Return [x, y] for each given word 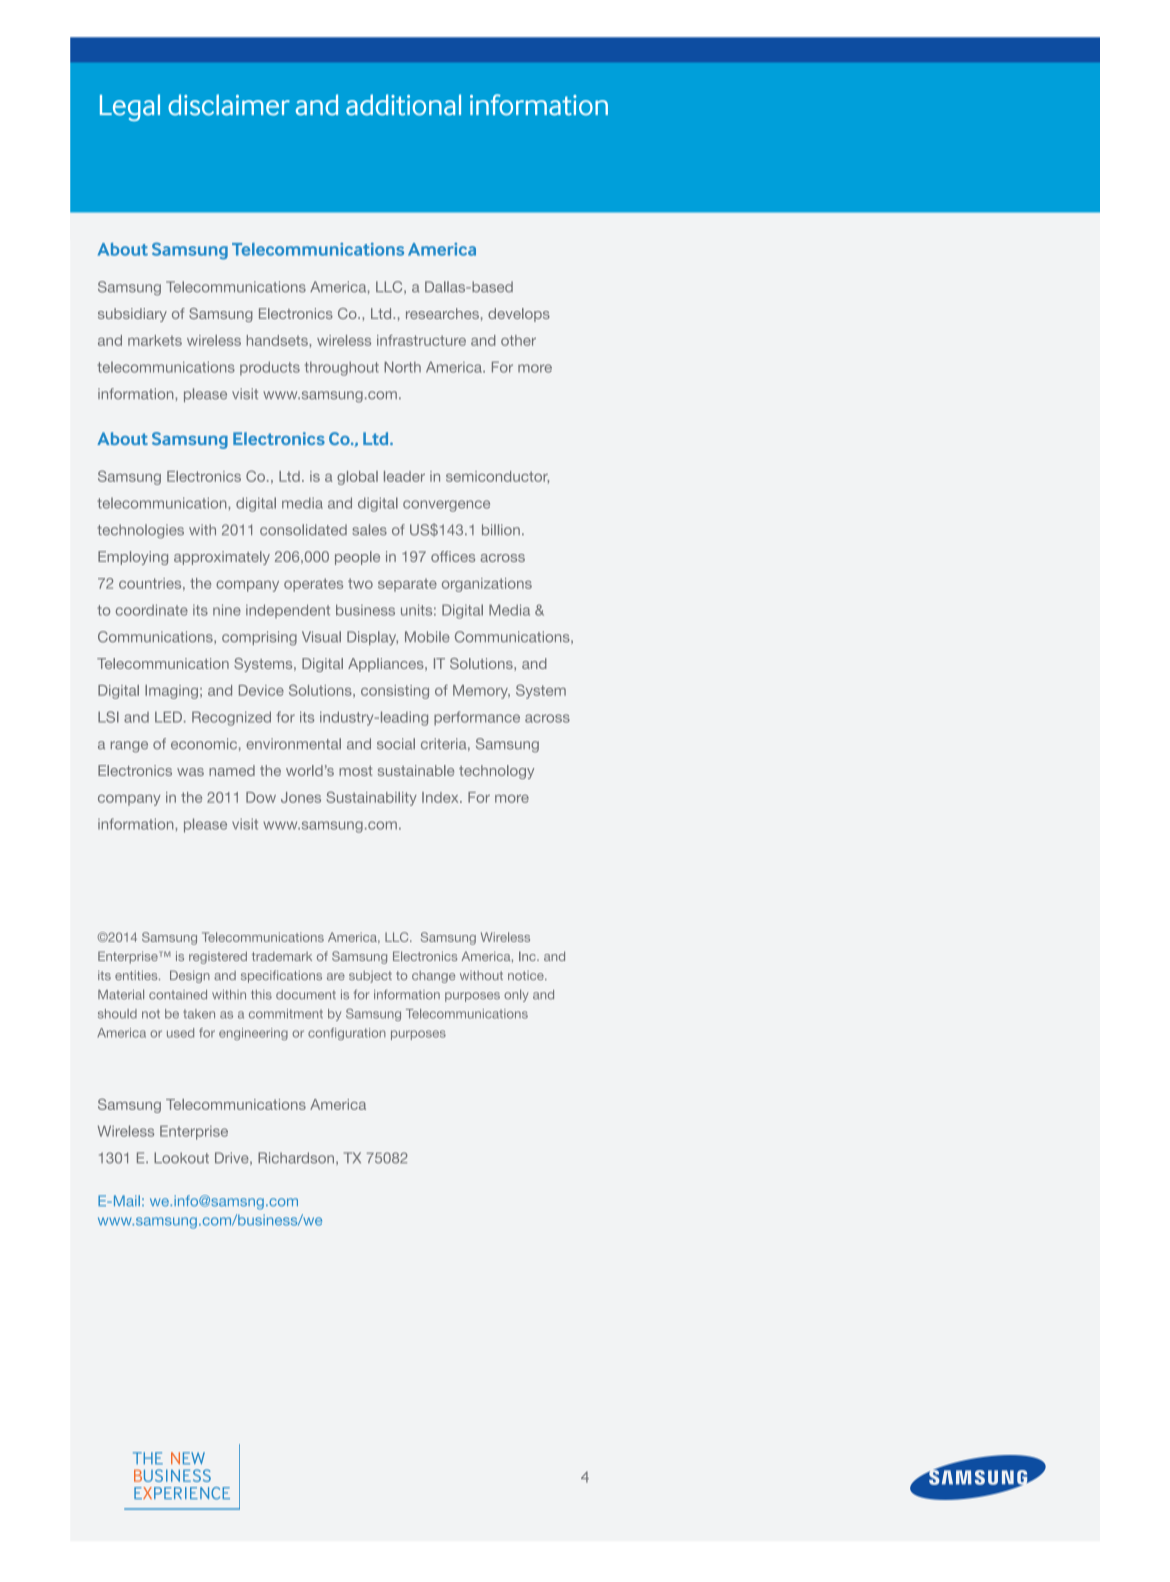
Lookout [181, 1158]
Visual [321, 637]
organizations [487, 585]
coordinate [152, 610]
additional [403, 105]
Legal [130, 107]
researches [442, 313]
